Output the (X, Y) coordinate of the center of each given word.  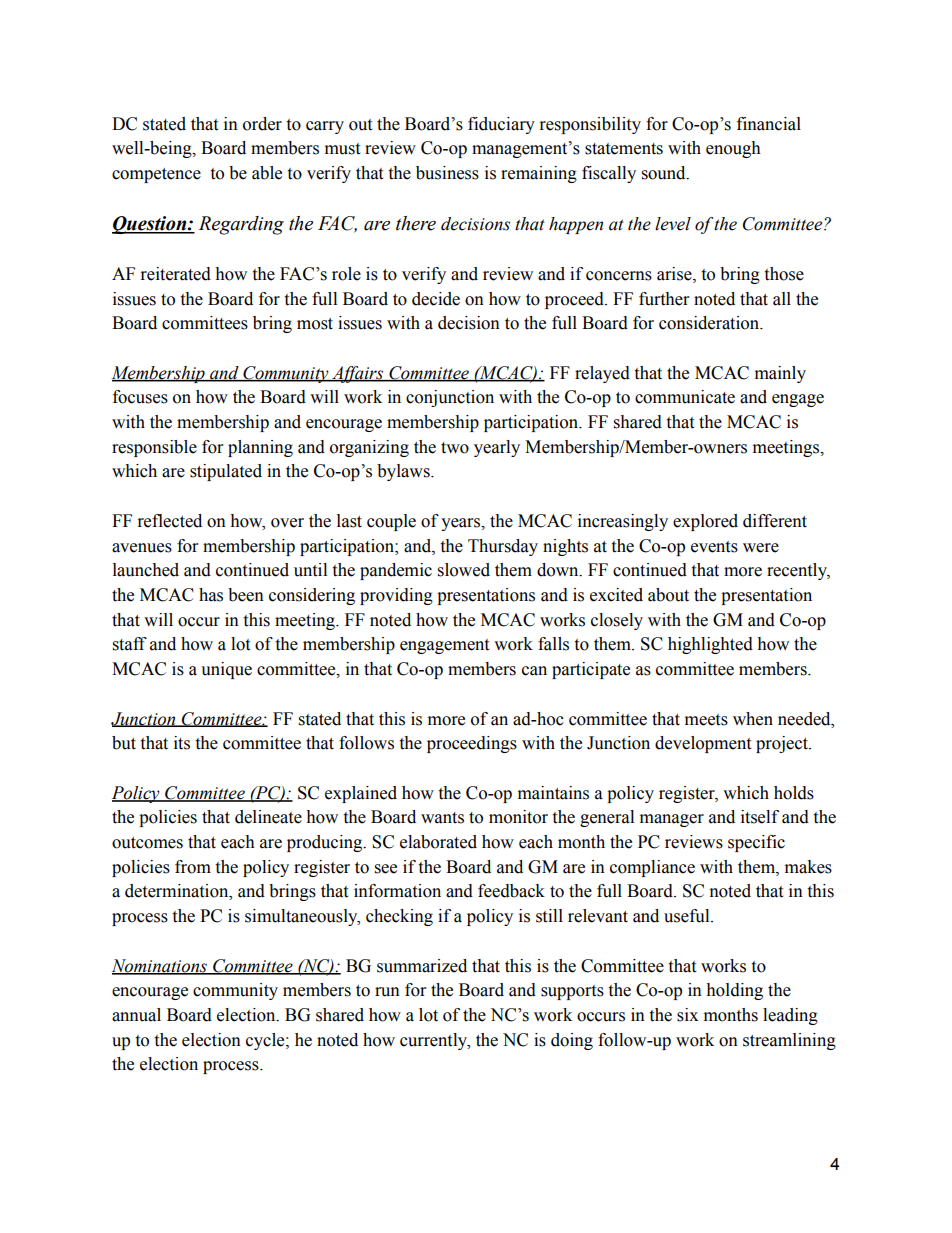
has (211, 595)
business (447, 173)
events (714, 547)
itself (760, 817)
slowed (464, 570)
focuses (140, 397)
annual (136, 1015)
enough (733, 149)
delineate (268, 817)
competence (156, 175)
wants (442, 818)
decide (436, 299)
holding (734, 991)
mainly (780, 374)
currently (435, 1041)
